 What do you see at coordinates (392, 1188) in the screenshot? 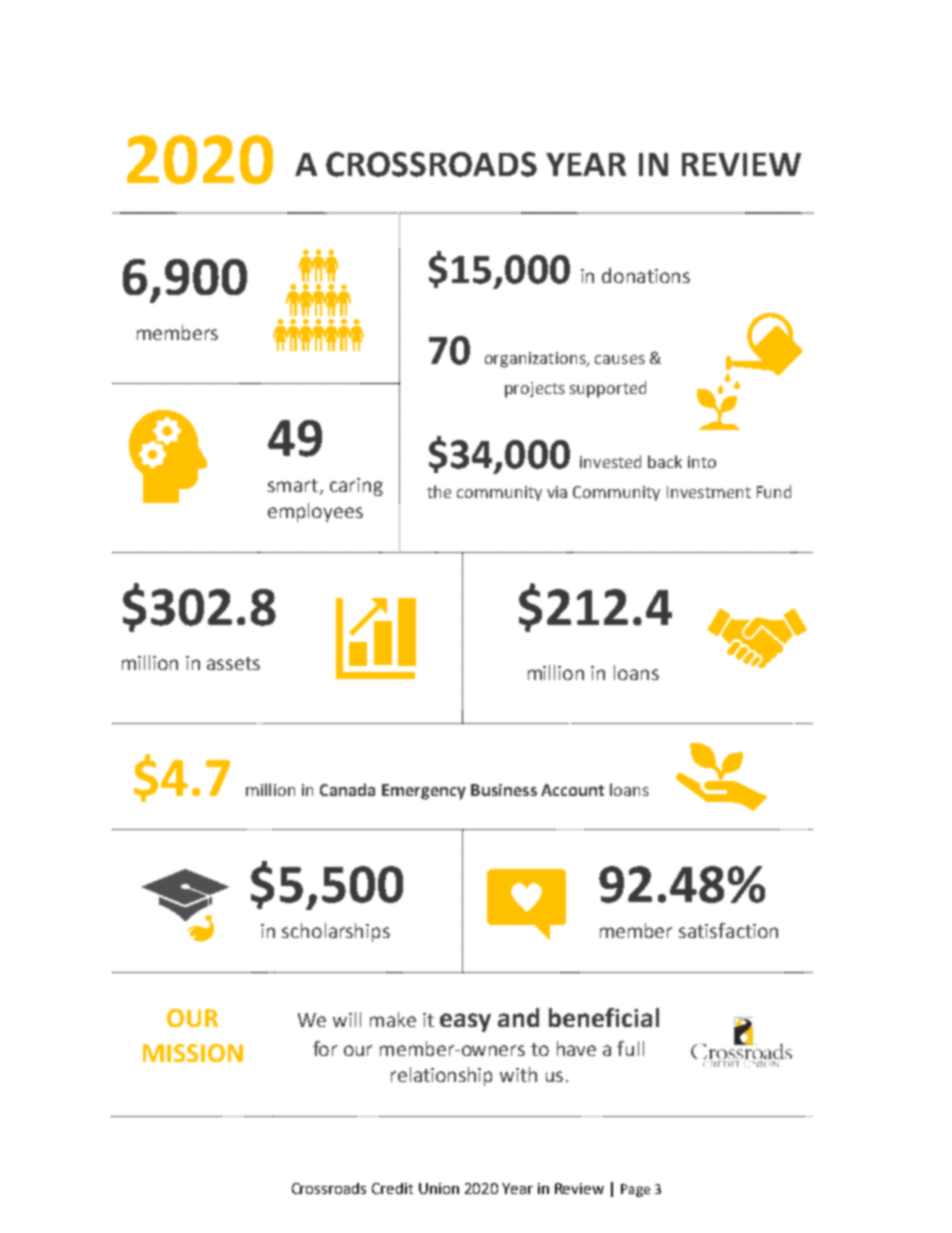
I see `Credit` at bounding box center [392, 1188].
